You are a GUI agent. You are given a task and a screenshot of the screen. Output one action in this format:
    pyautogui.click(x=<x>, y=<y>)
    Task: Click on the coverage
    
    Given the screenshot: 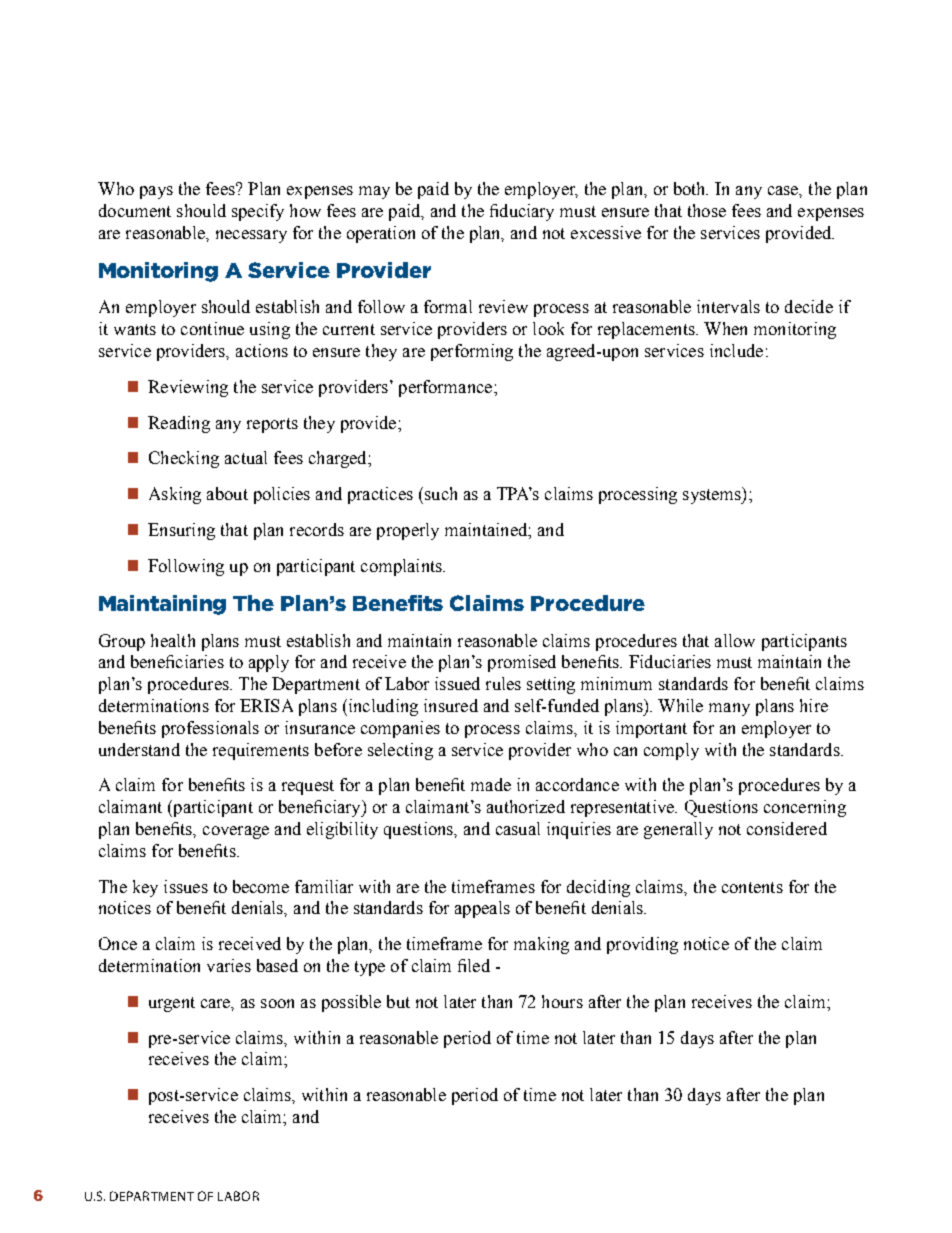 What is the action you would take?
    pyautogui.click(x=236, y=832)
